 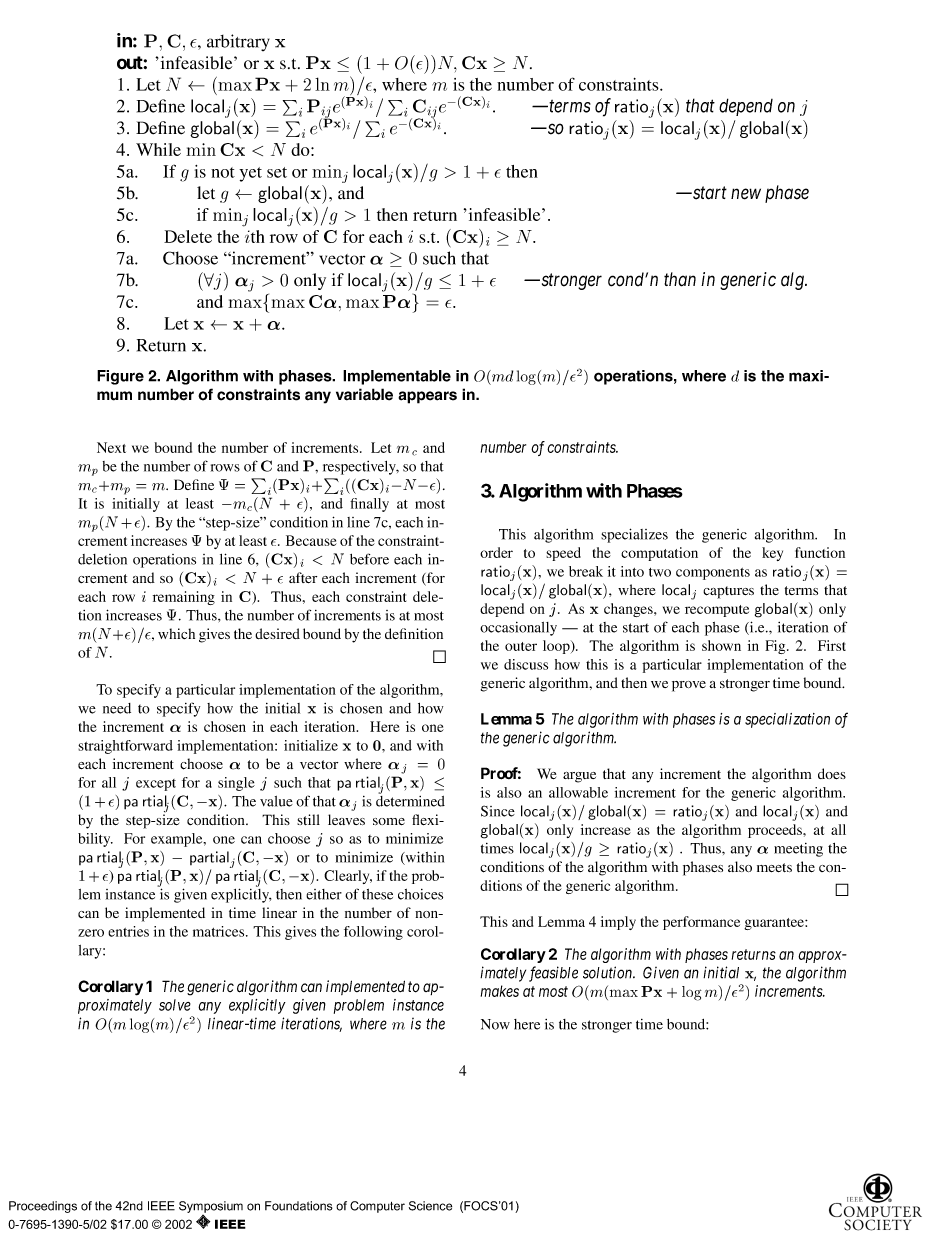 What do you see at coordinates (746, 194) in the page?
I see `new` at bounding box center [746, 194].
